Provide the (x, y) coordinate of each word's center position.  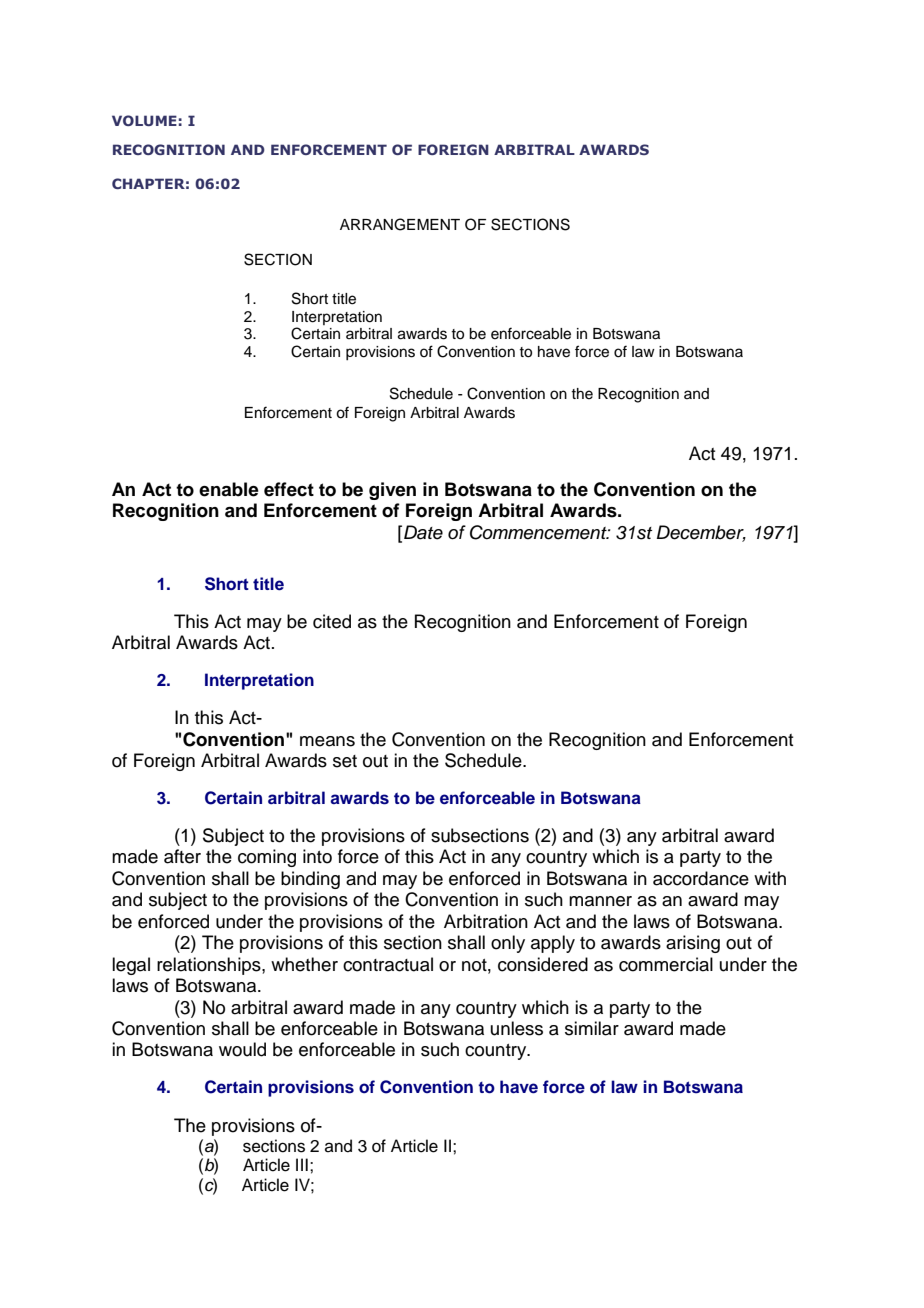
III (302, 1164)
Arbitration (486, 921)
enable (229, 489)
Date (423, 532)
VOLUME (144, 120)
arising (693, 944)
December (701, 533)
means (327, 741)
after (182, 856)
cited (332, 621)
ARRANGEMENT (400, 224)
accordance (701, 878)
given (392, 491)
